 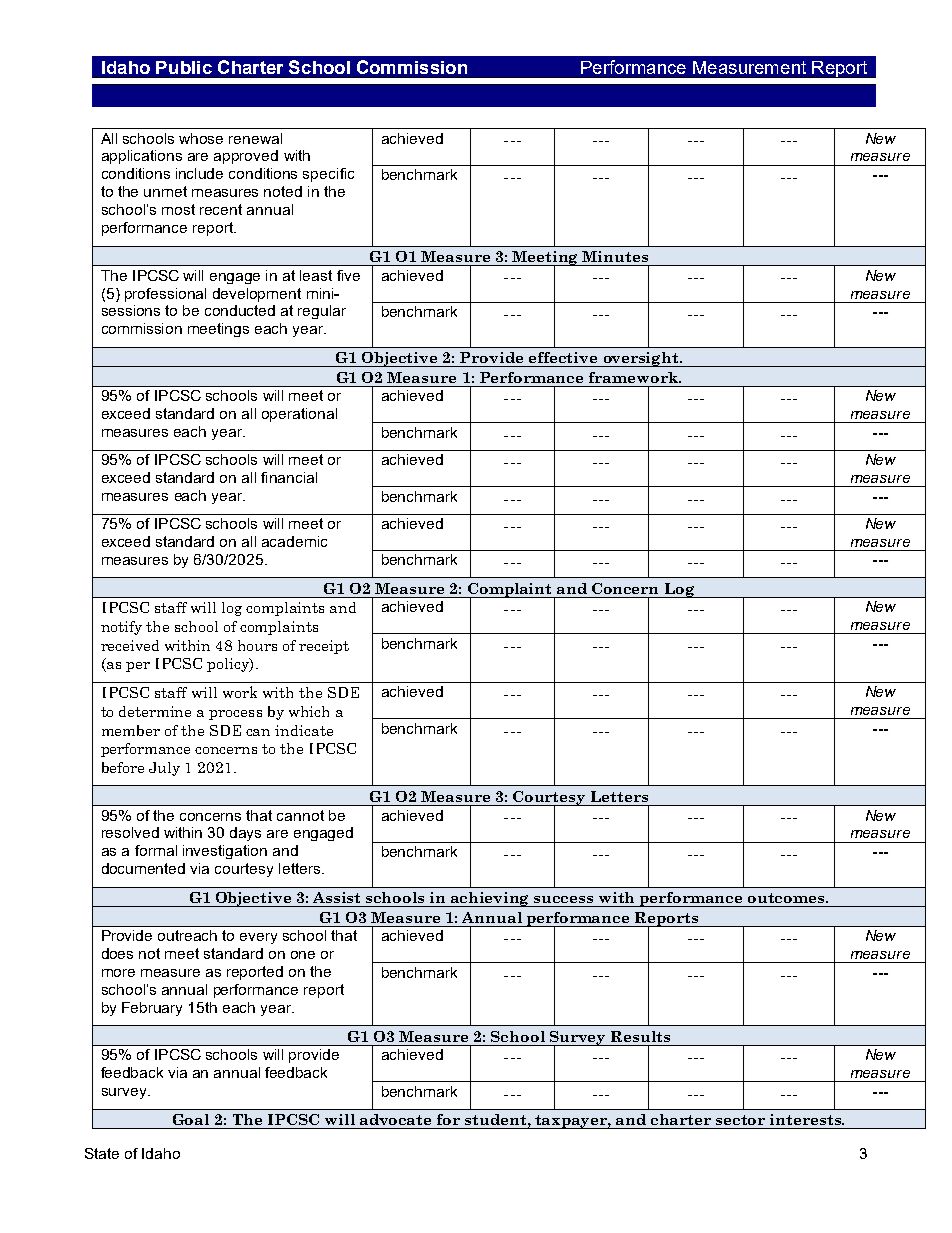 I want to click on State, so click(x=102, y=1153).
